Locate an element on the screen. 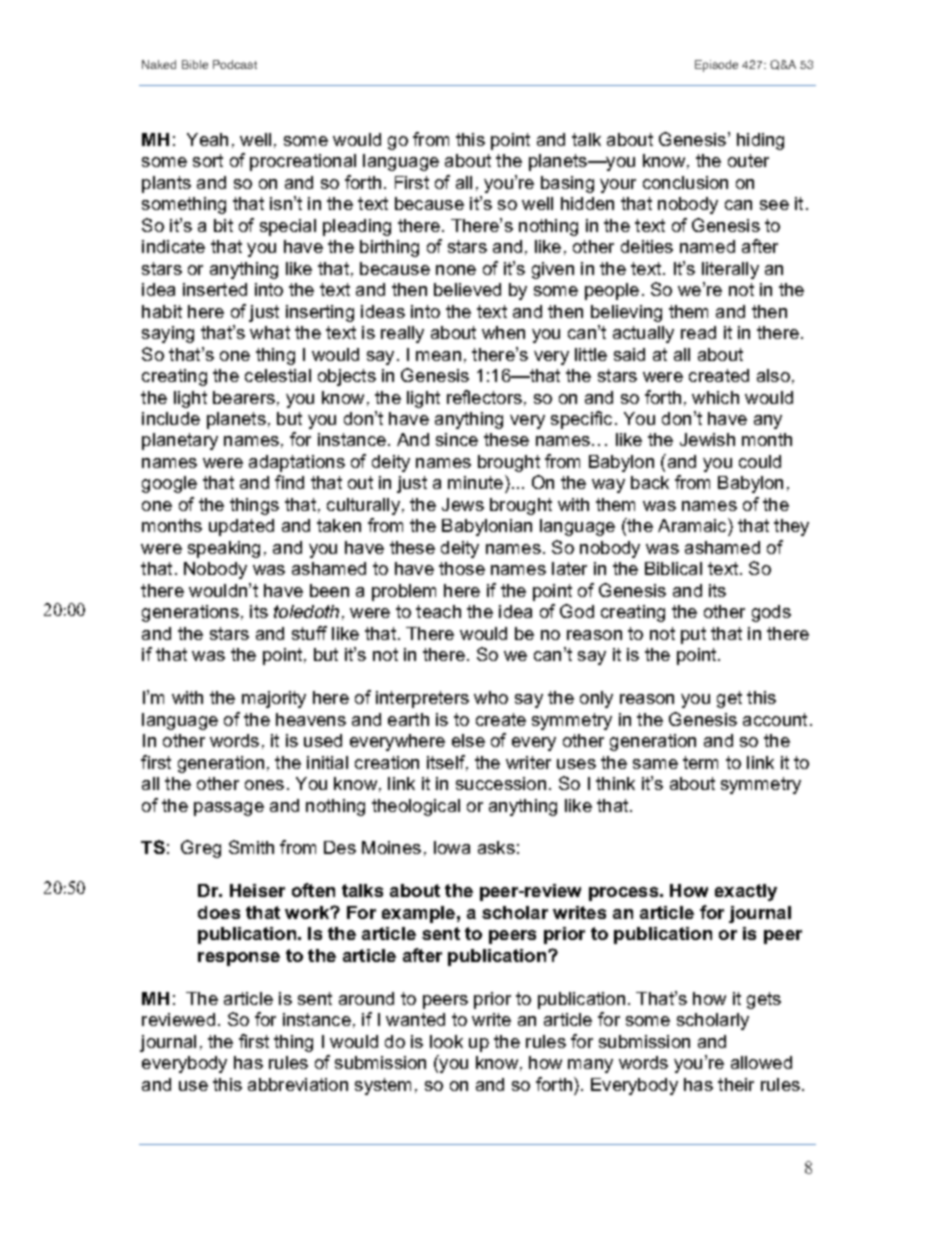 The width and height of the screenshot is (952, 1233). Podcast is located at coordinates (235, 64).
